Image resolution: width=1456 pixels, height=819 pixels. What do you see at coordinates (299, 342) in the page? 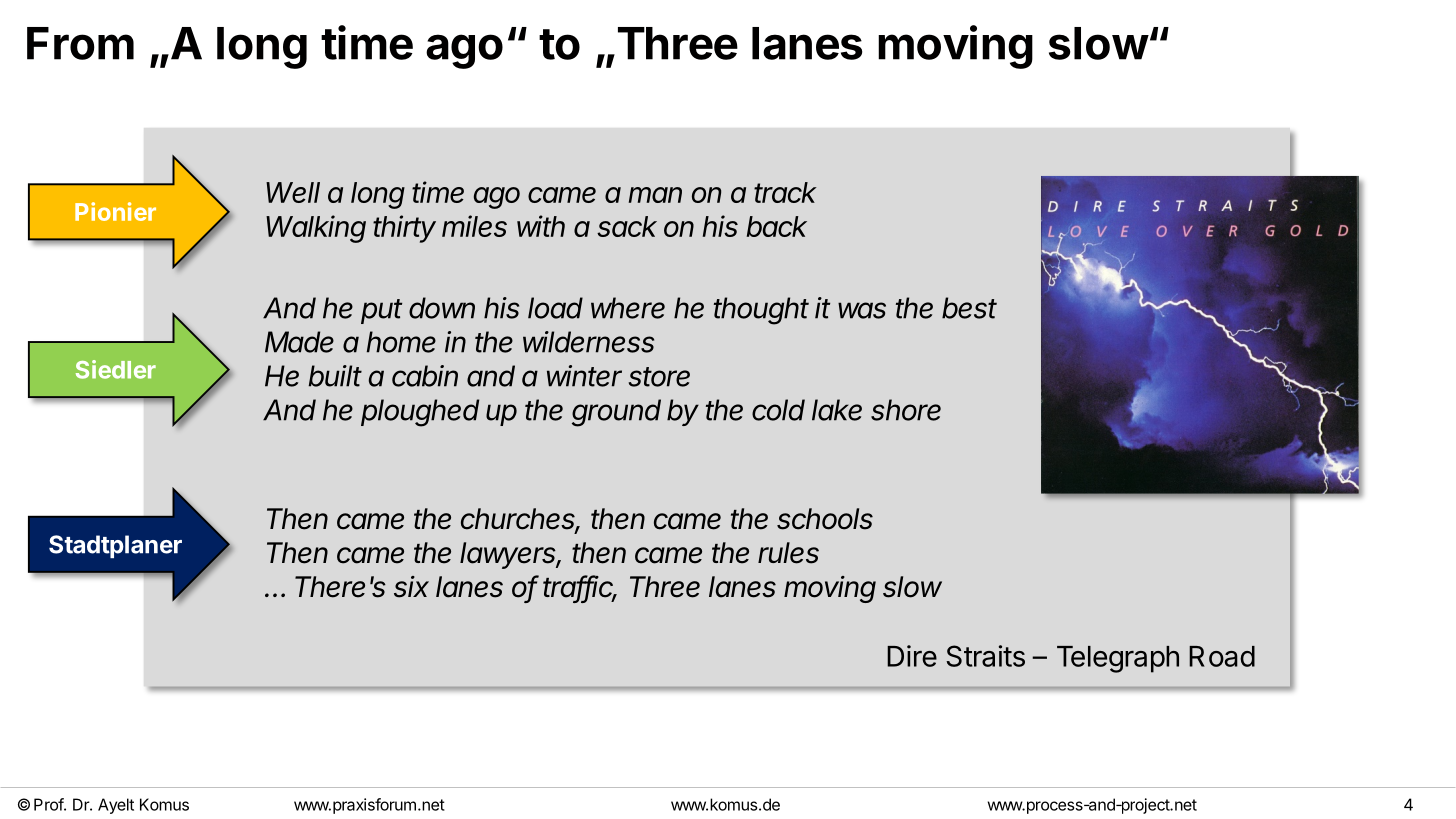
I see `Made` at bounding box center [299, 342].
